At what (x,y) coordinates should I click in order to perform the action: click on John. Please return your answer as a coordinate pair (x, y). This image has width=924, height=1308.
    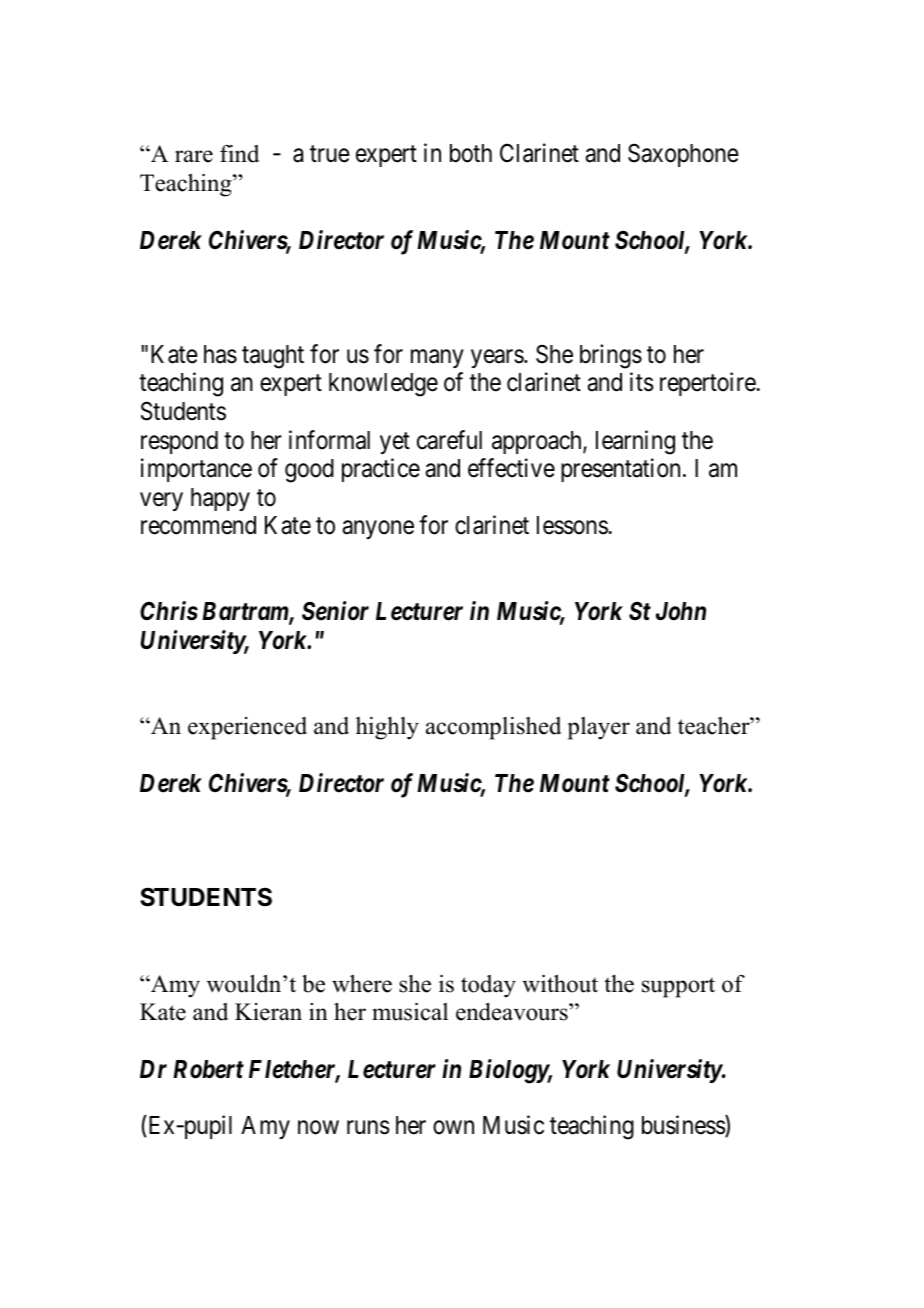
    Looking at the image, I should click on (681, 611).
